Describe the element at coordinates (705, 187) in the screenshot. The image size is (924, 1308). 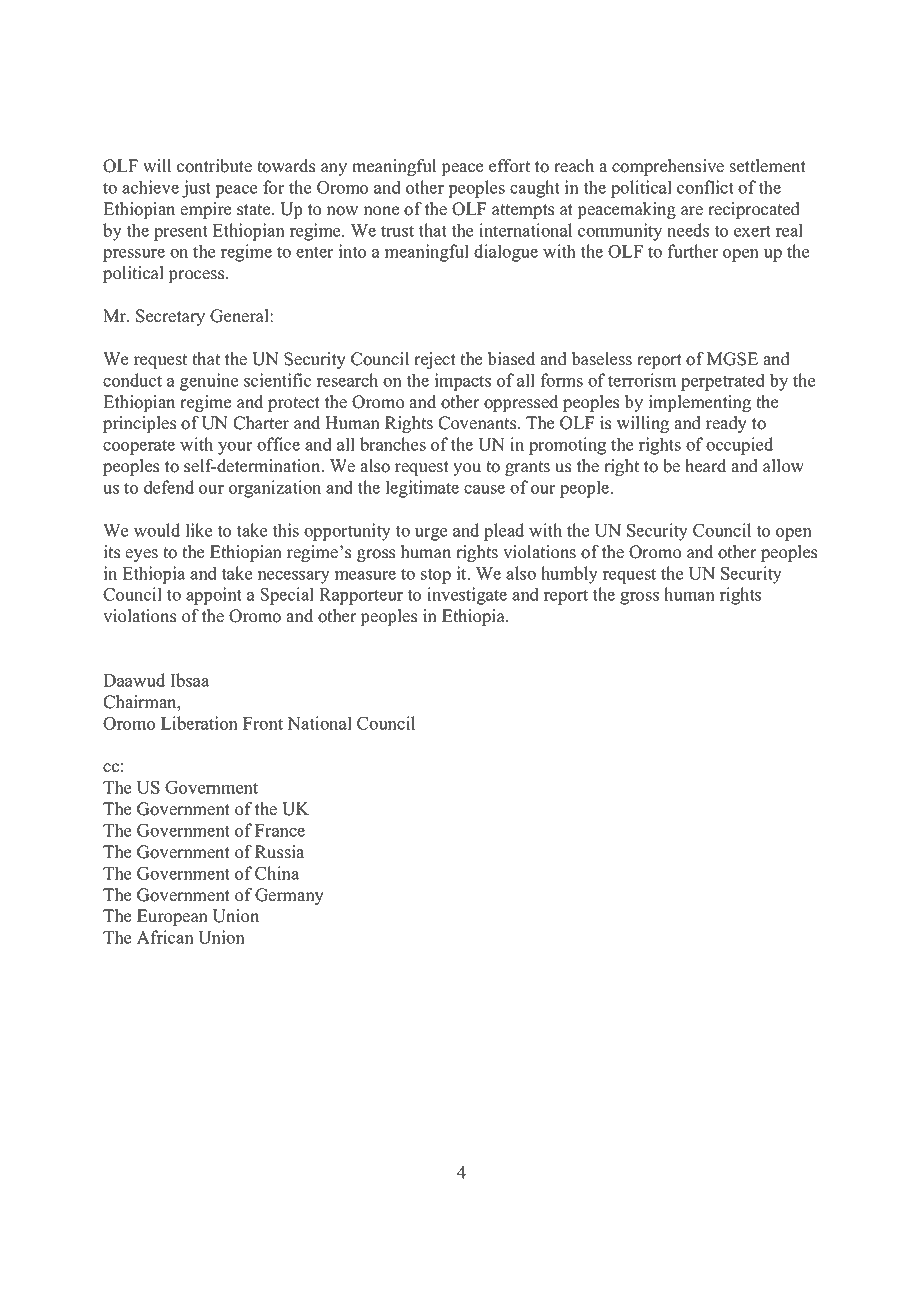
I see `conflict` at that location.
